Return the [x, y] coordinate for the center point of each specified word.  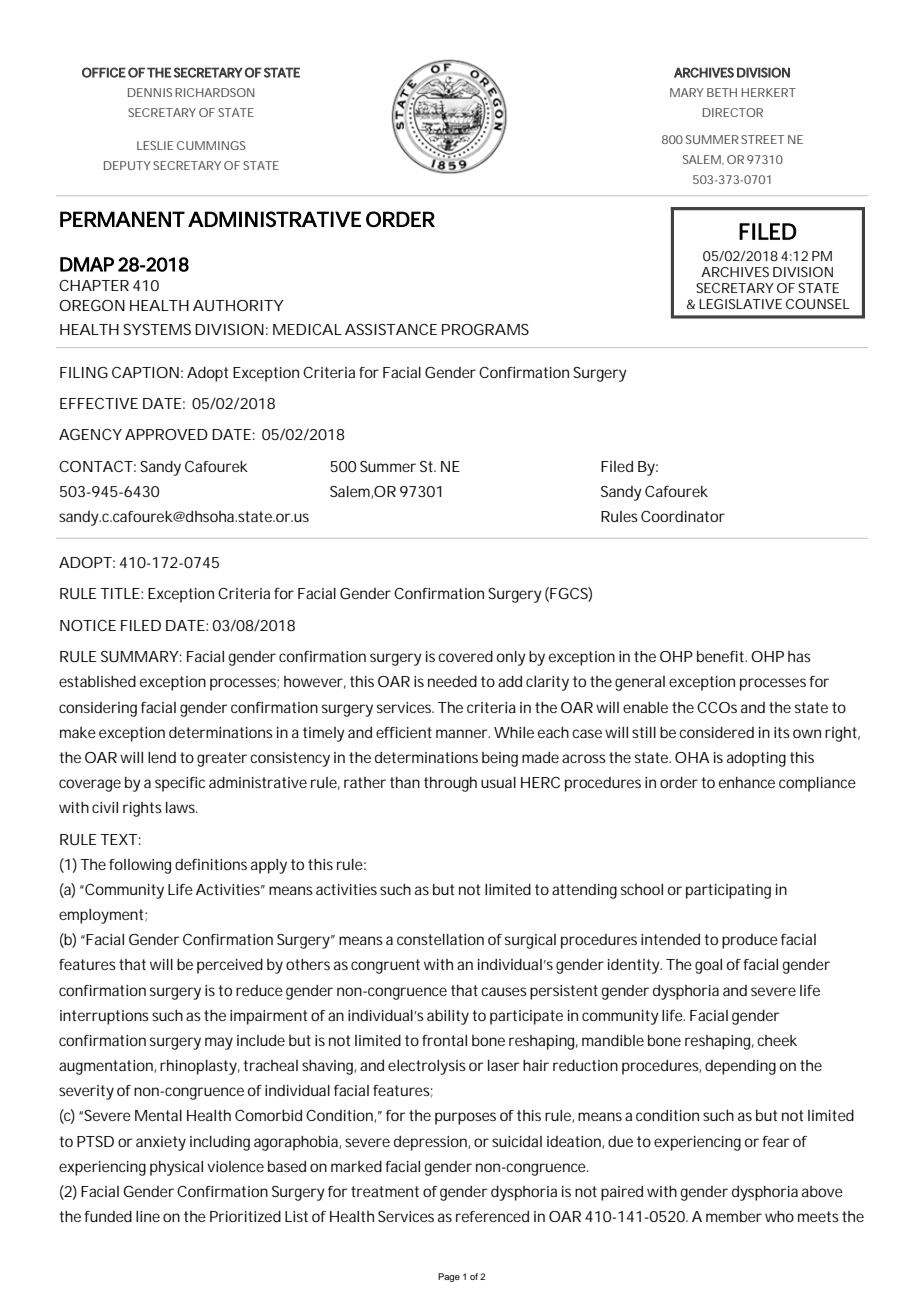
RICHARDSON [214, 92]
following [140, 866]
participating [728, 891]
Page [449, 1277]
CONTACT [96, 466]
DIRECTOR [733, 112]
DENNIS [150, 92]
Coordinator [683, 516]
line [148, 1216]
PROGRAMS [485, 329]
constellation [440, 939]
